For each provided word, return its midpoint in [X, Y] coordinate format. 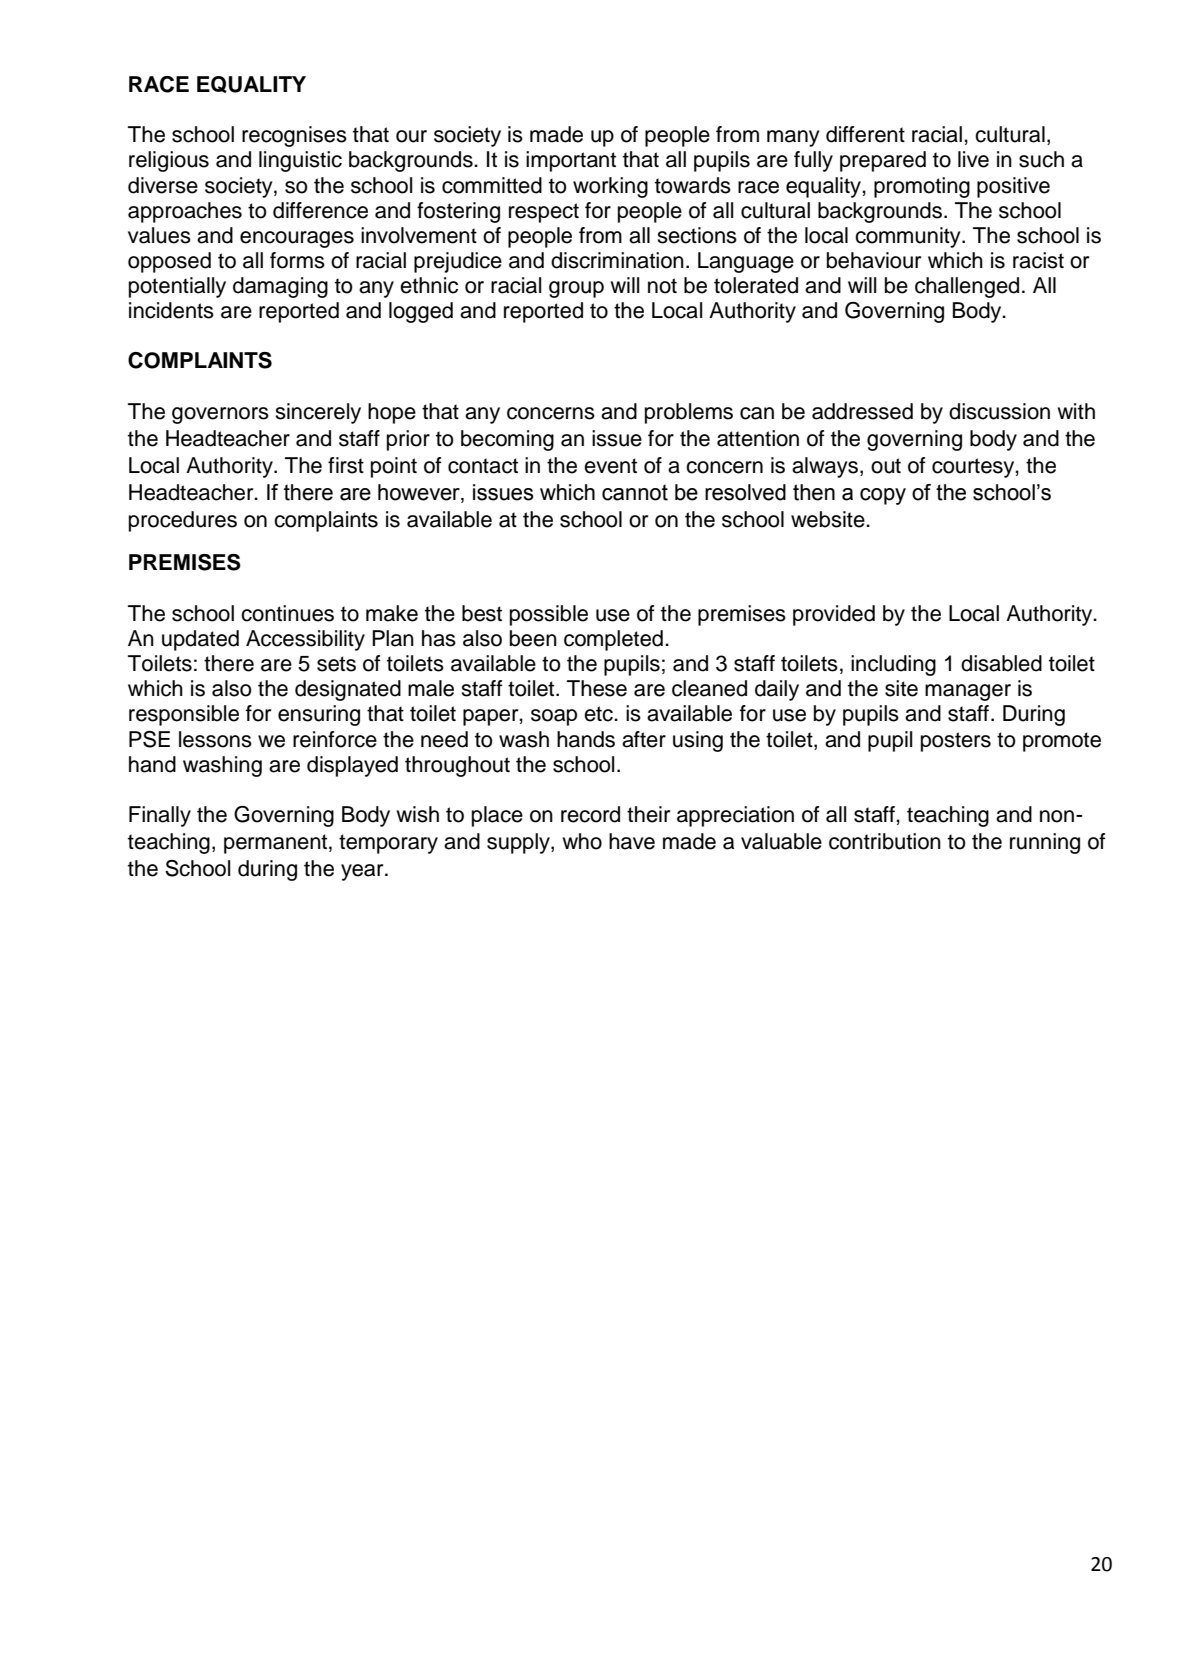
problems [689, 413]
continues [287, 613]
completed [613, 640]
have [632, 841]
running [1045, 843]
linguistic [300, 161]
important [571, 161]
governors [220, 415]
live [973, 159]
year [363, 872]
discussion [999, 411]
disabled [1001, 663]
